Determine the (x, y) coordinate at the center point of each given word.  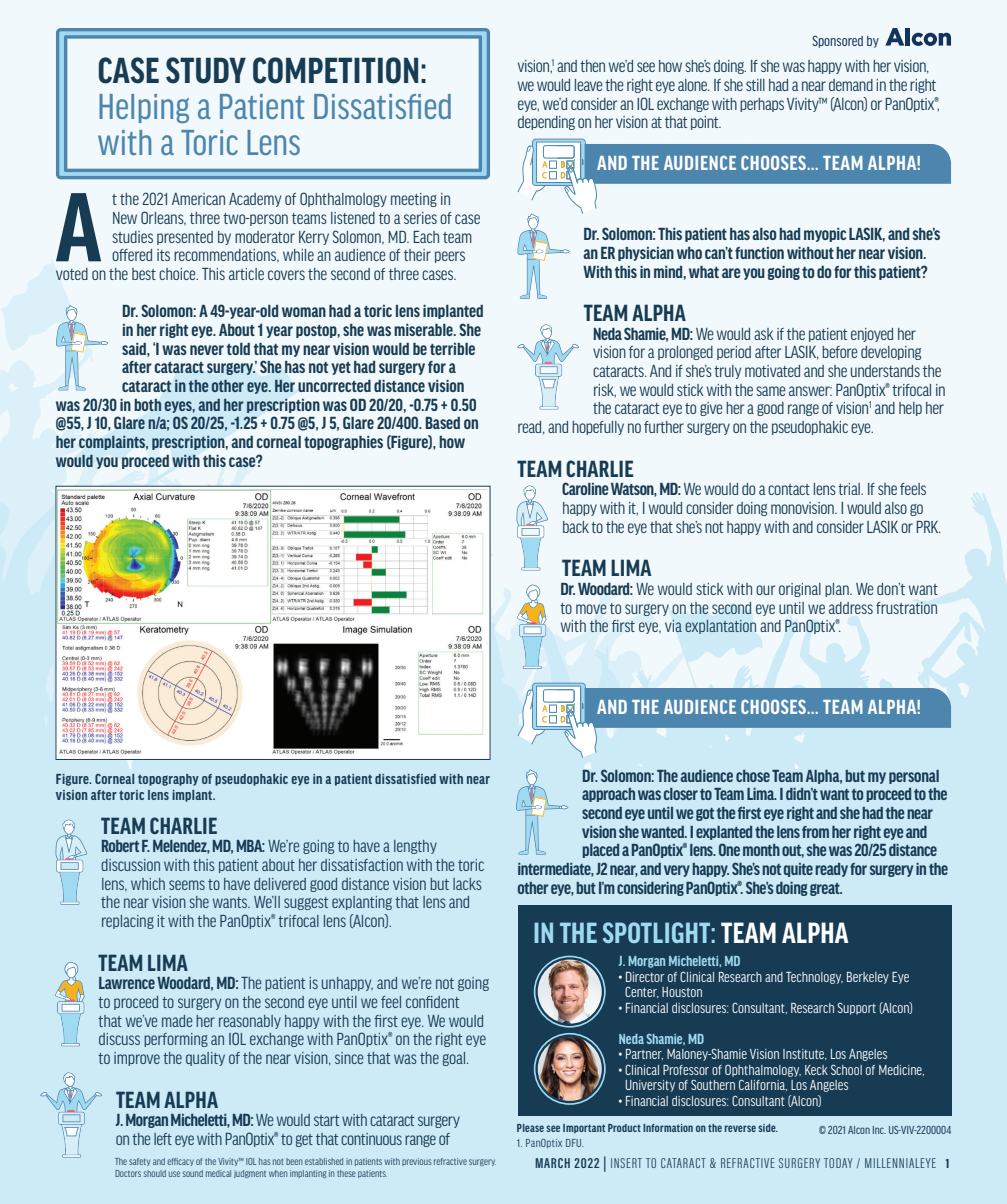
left (163, 1139)
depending (546, 123)
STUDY (206, 70)
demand (851, 85)
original (800, 590)
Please (530, 1128)
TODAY (838, 1163)
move (591, 609)
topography (168, 780)
